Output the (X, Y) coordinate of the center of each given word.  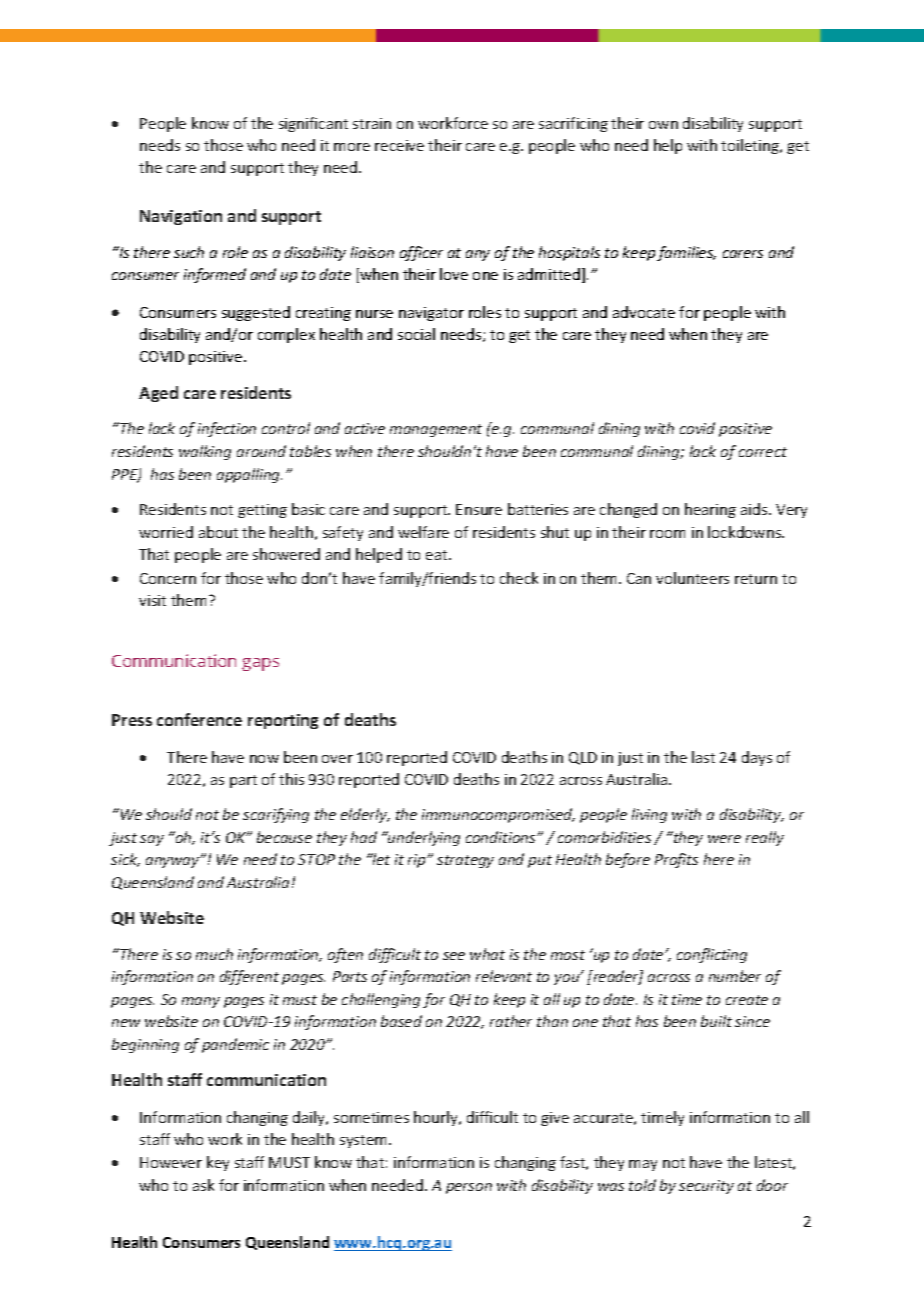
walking (205, 452)
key (218, 1163)
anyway (174, 861)
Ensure (479, 509)
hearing (710, 510)
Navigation (181, 217)
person (469, 1188)
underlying (423, 838)
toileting (751, 146)
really (765, 838)
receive (399, 145)
